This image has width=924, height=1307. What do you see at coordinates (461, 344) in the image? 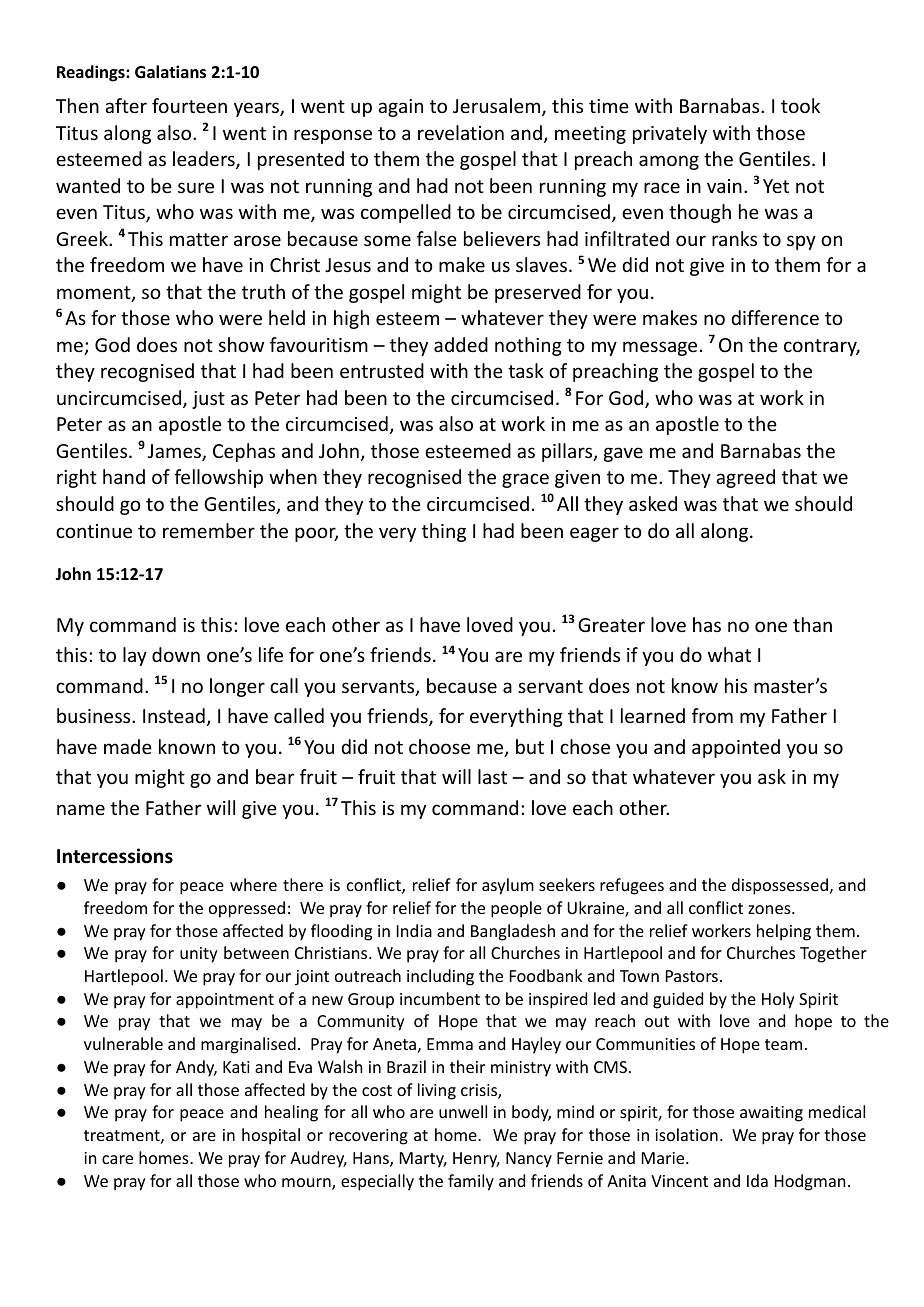
I see `added` at bounding box center [461, 344].
